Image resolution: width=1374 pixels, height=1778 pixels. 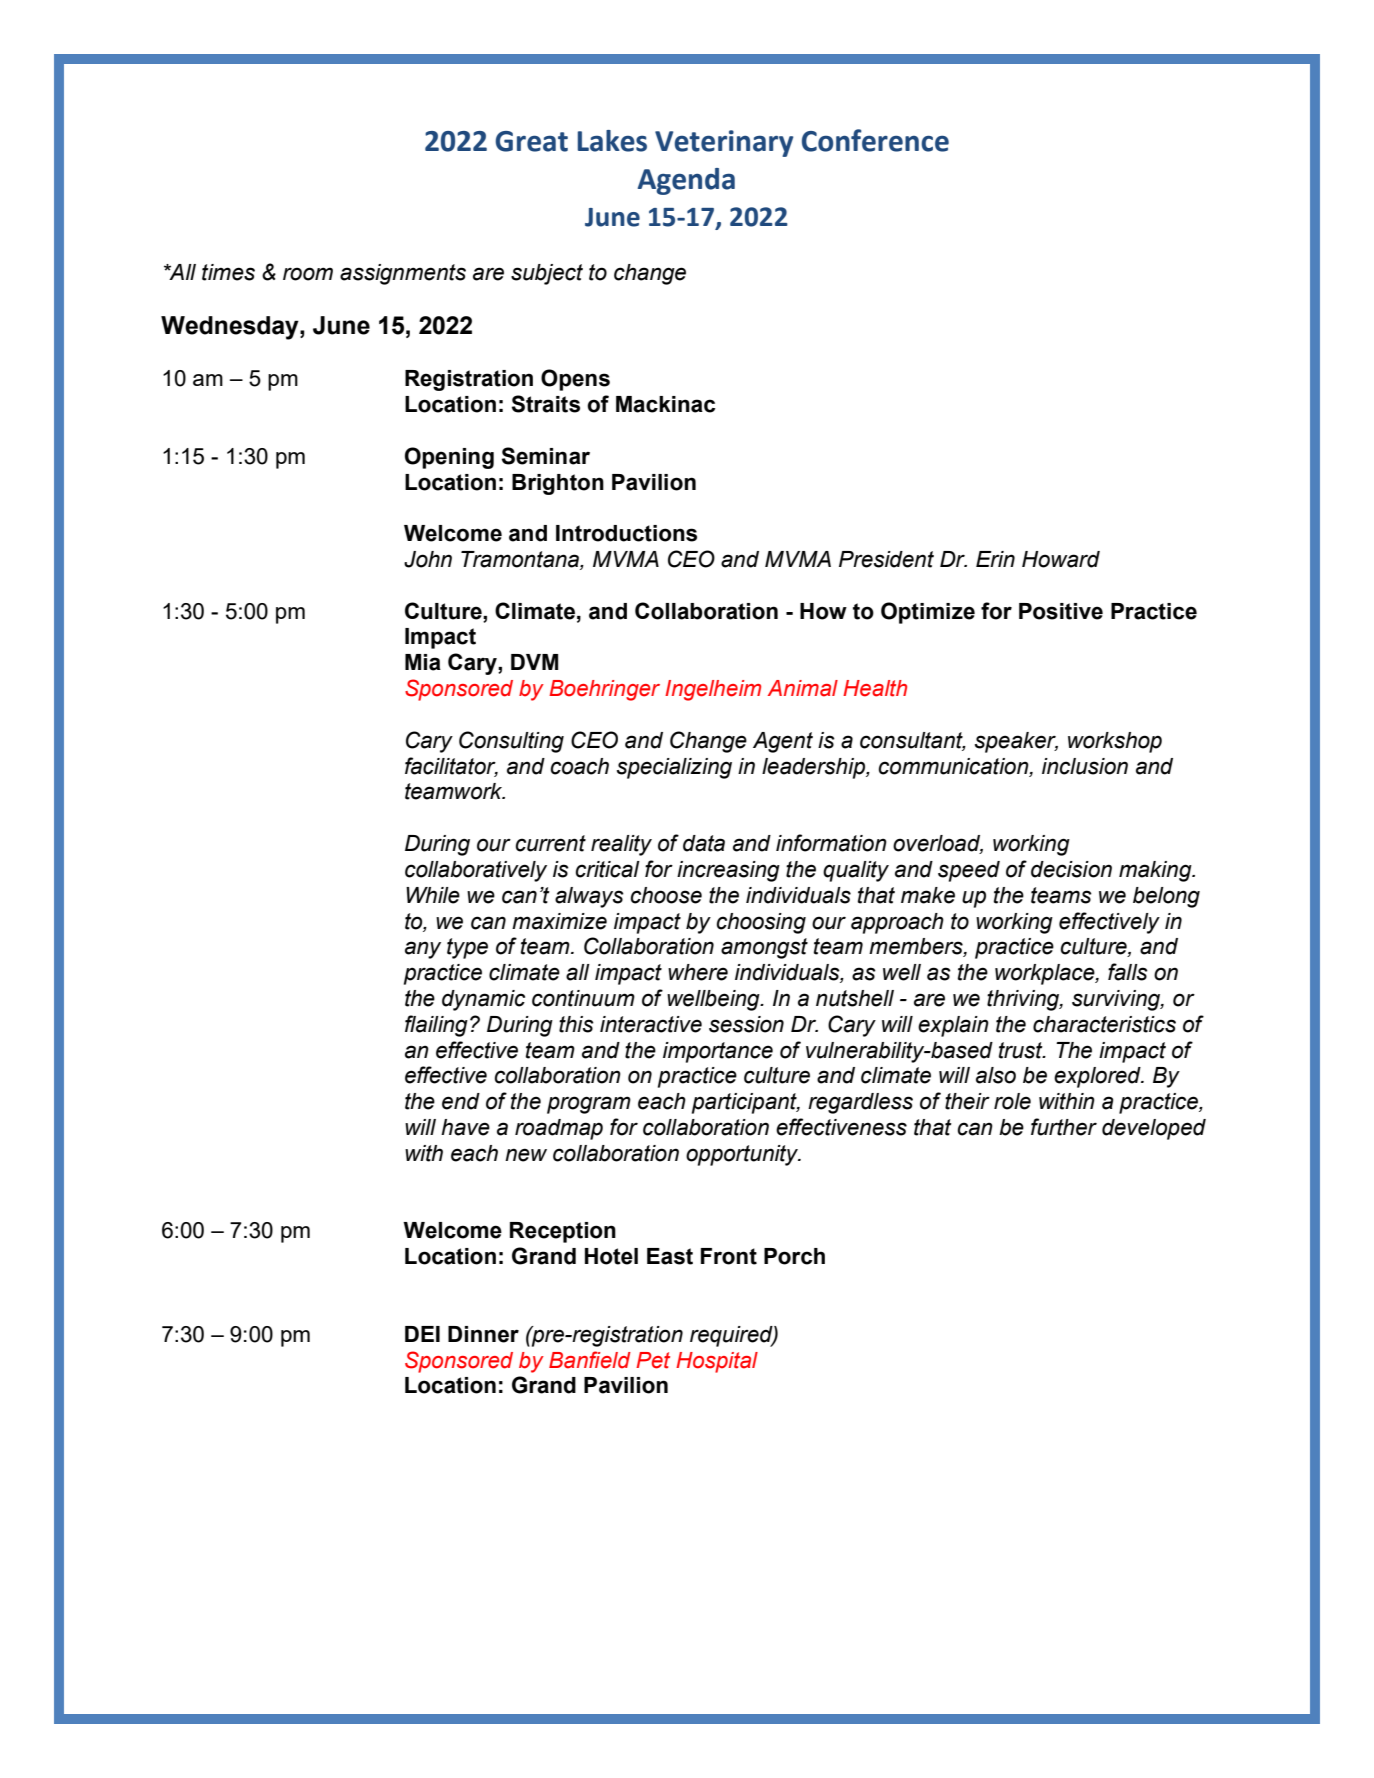 What do you see at coordinates (423, 950) in the page?
I see `any` at bounding box center [423, 950].
